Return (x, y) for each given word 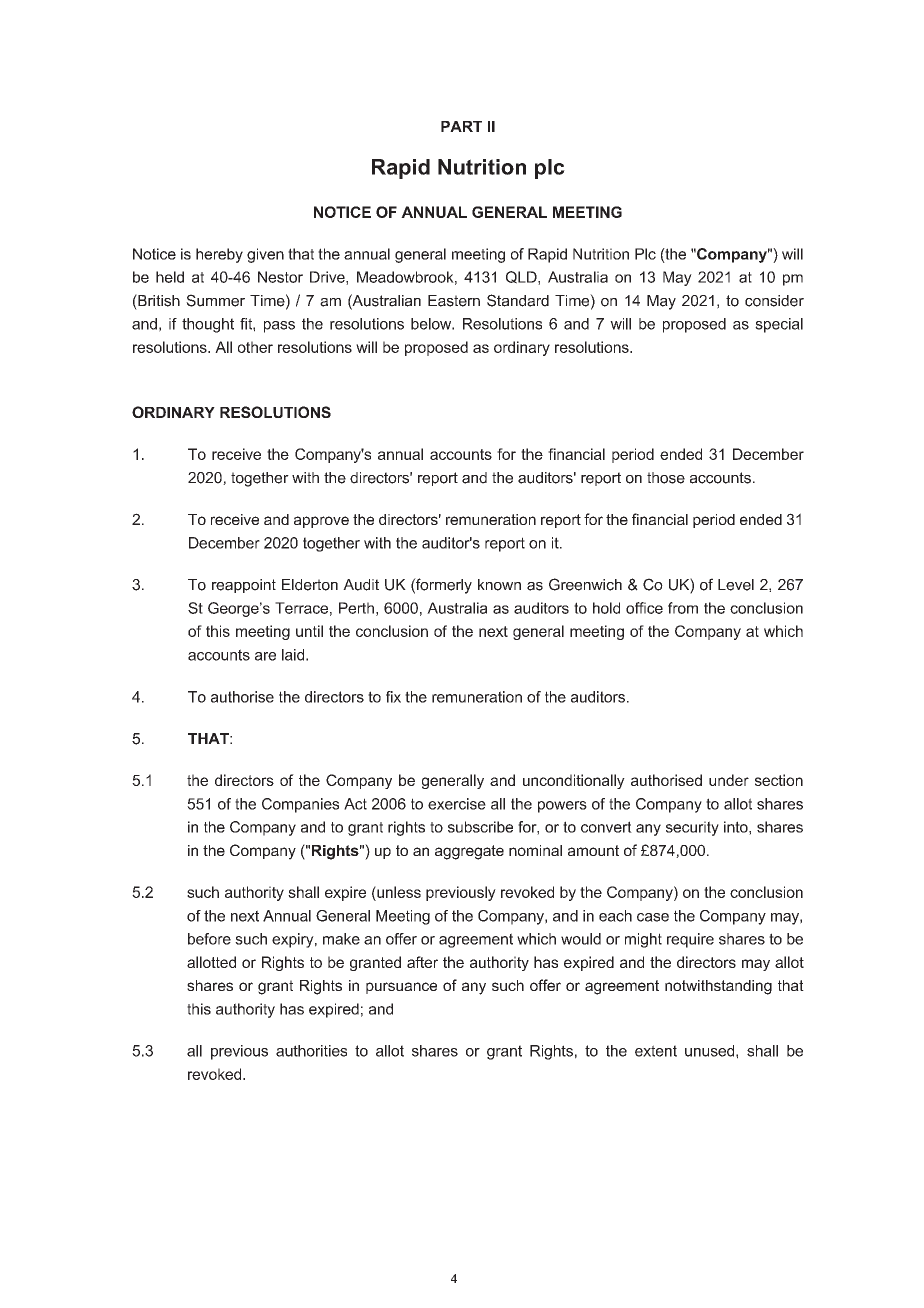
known (499, 585)
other (255, 347)
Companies (300, 805)
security (692, 828)
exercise (457, 804)
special (779, 325)
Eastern (454, 301)
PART (461, 126)
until (309, 631)
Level (736, 585)
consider (774, 301)
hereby (219, 255)
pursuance (401, 988)
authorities (311, 1051)
